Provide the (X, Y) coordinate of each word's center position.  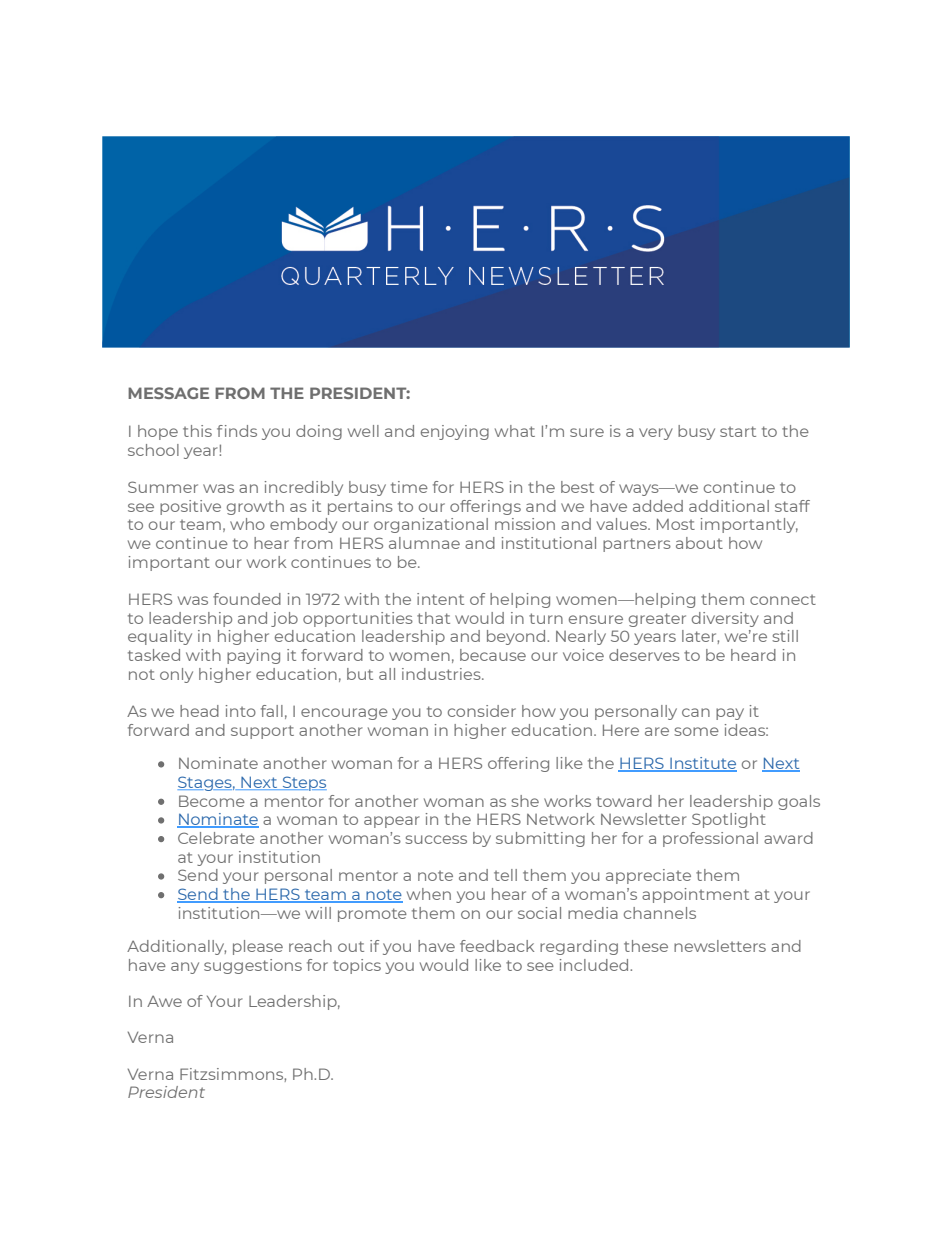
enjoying (455, 432)
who (247, 524)
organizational (431, 525)
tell (505, 875)
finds (237, 431)
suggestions (253, 966)
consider (482, 711)
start (738, 431)
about (699, 543)
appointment (695, 895)
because (493, 655)
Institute (702, 764)
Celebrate (216, 838)
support (262, 732)
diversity (725, 619)
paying (253, 656)
